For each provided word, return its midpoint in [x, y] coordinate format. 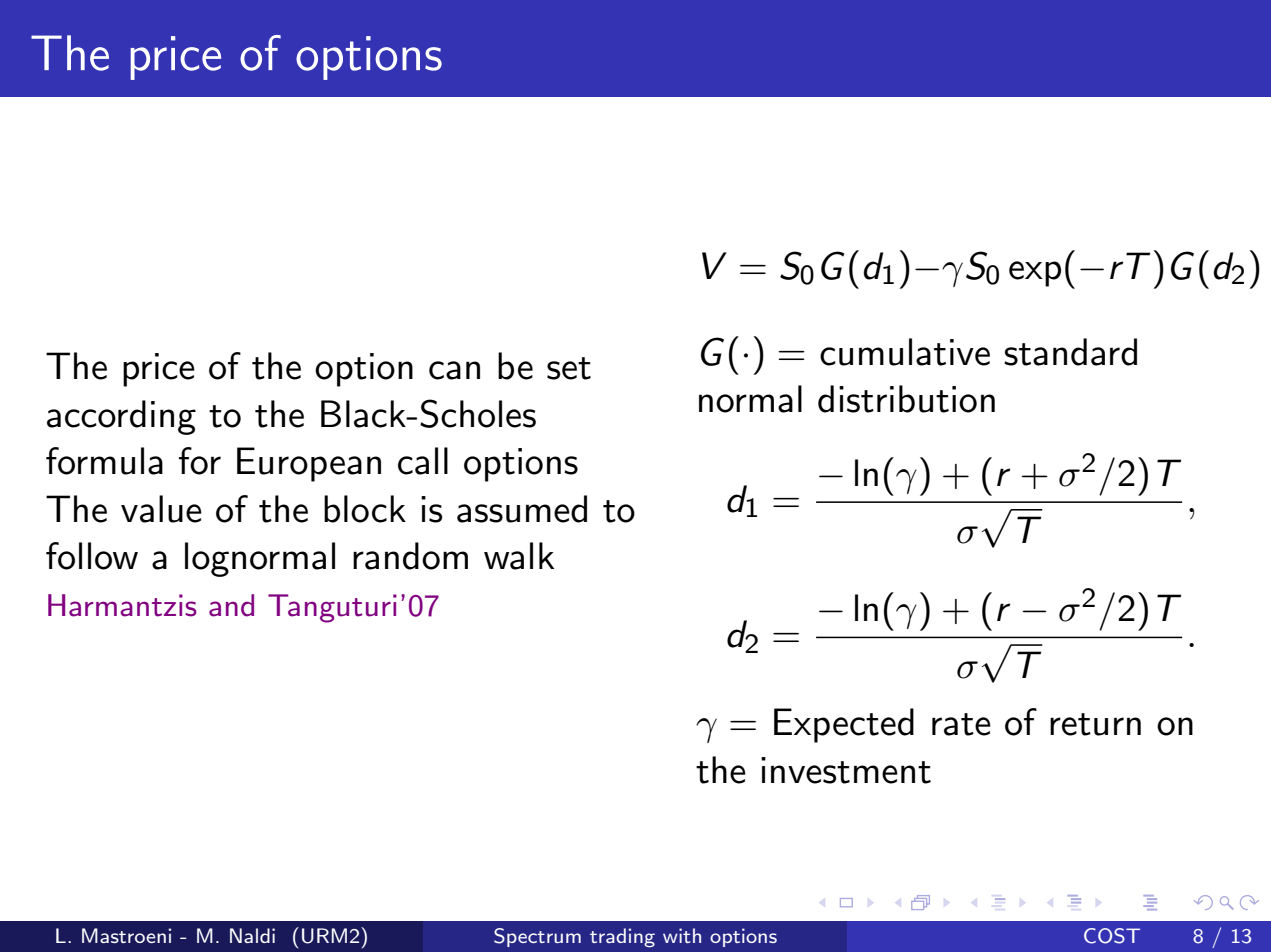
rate [961, 724]
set [569, 368]
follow [92, 556]
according [121, 417]
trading [622, 938]
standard [1070, 352]
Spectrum [537, 937]
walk [519, 556]
